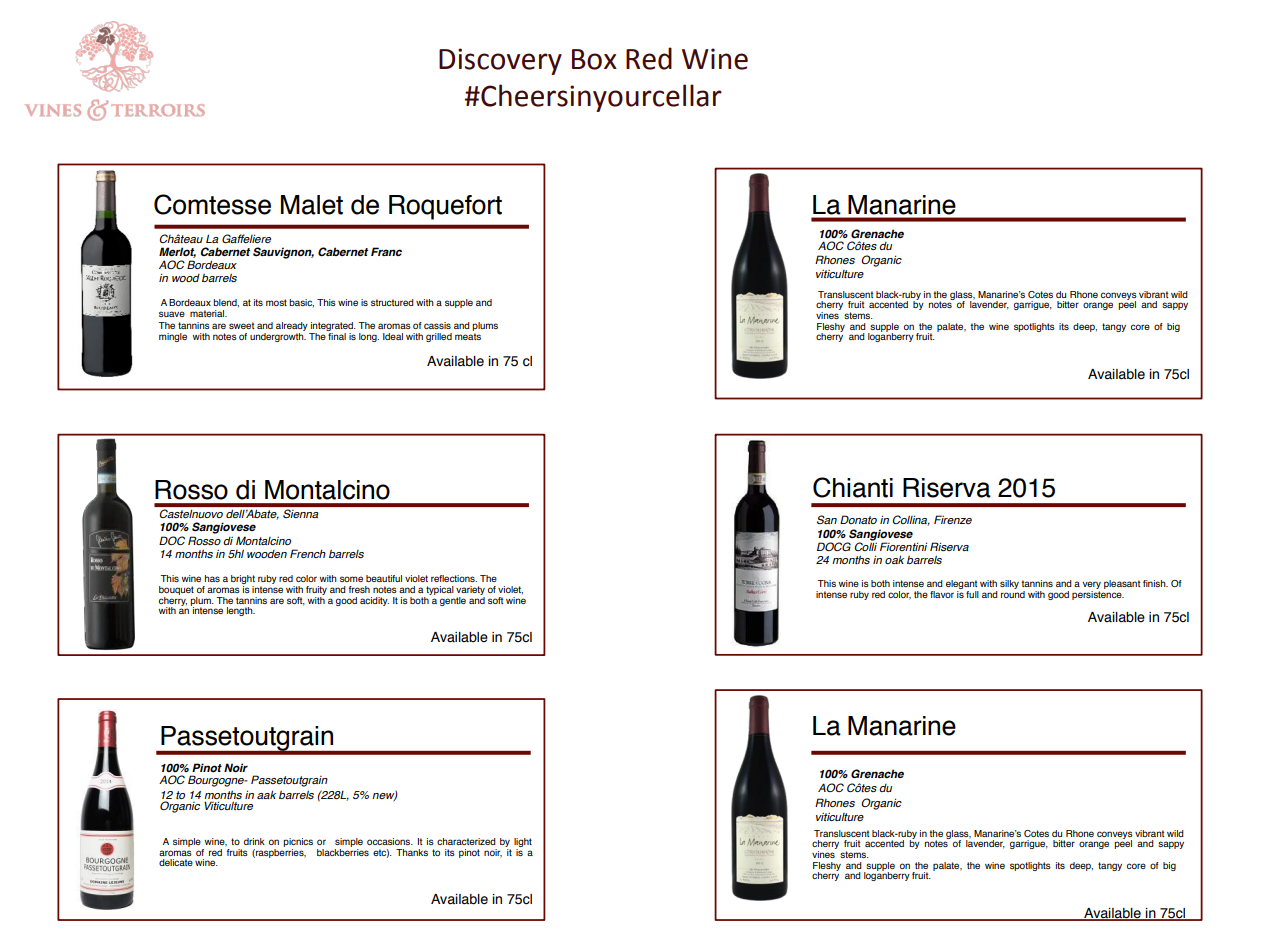 The width and height of the screenshot is (1270, 952). What do you see at coordinates (953, 519) in the screenshot?
I see `Firenze` at bounding box center [953, 519].
